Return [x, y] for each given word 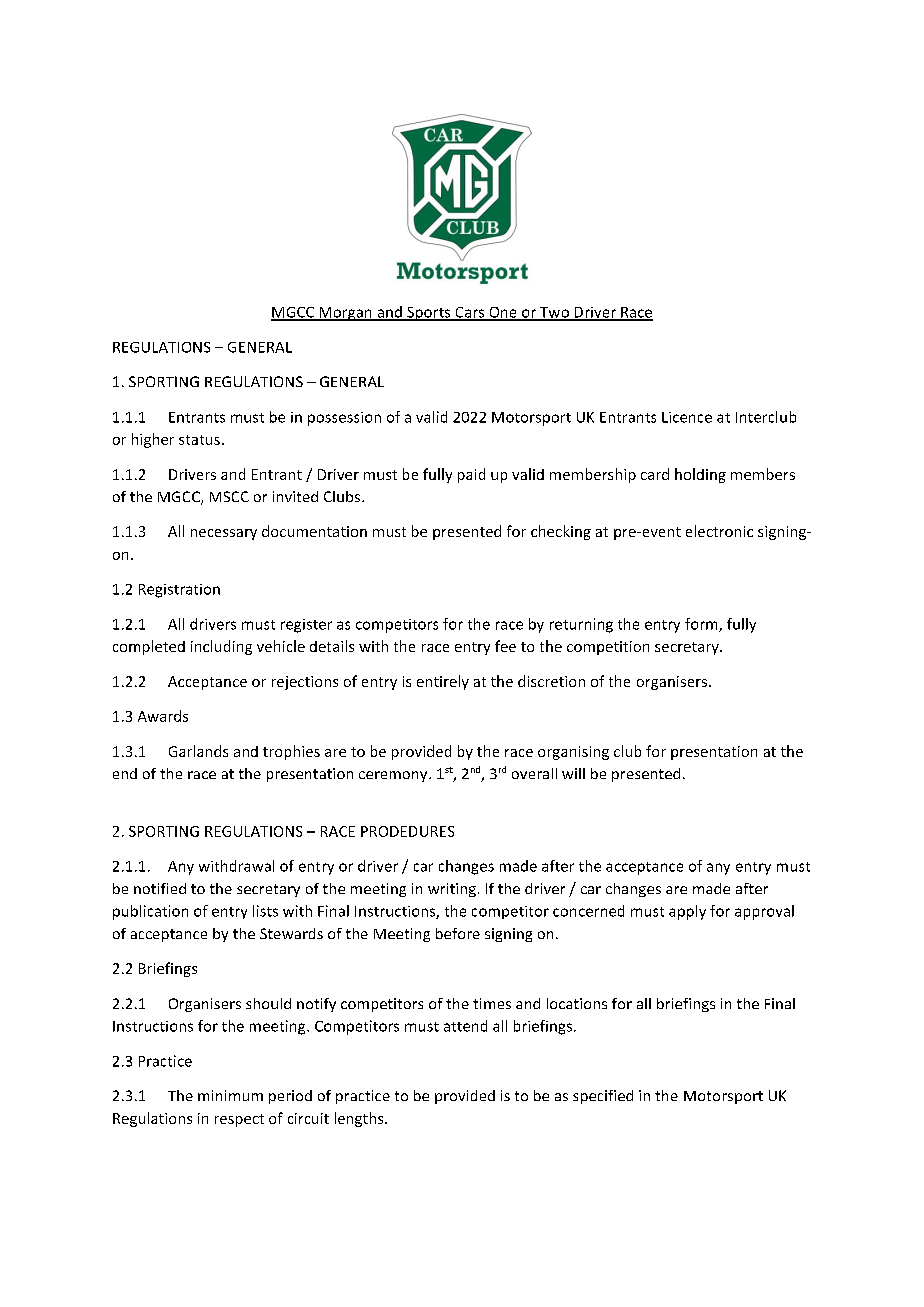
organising [573, 753]
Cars [470, 313]
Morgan [345, 314]
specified [603, 1097]
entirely [443, 682]
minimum [230, 1095]
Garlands [198, 751]
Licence [687, 417]
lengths [360, 1119]
